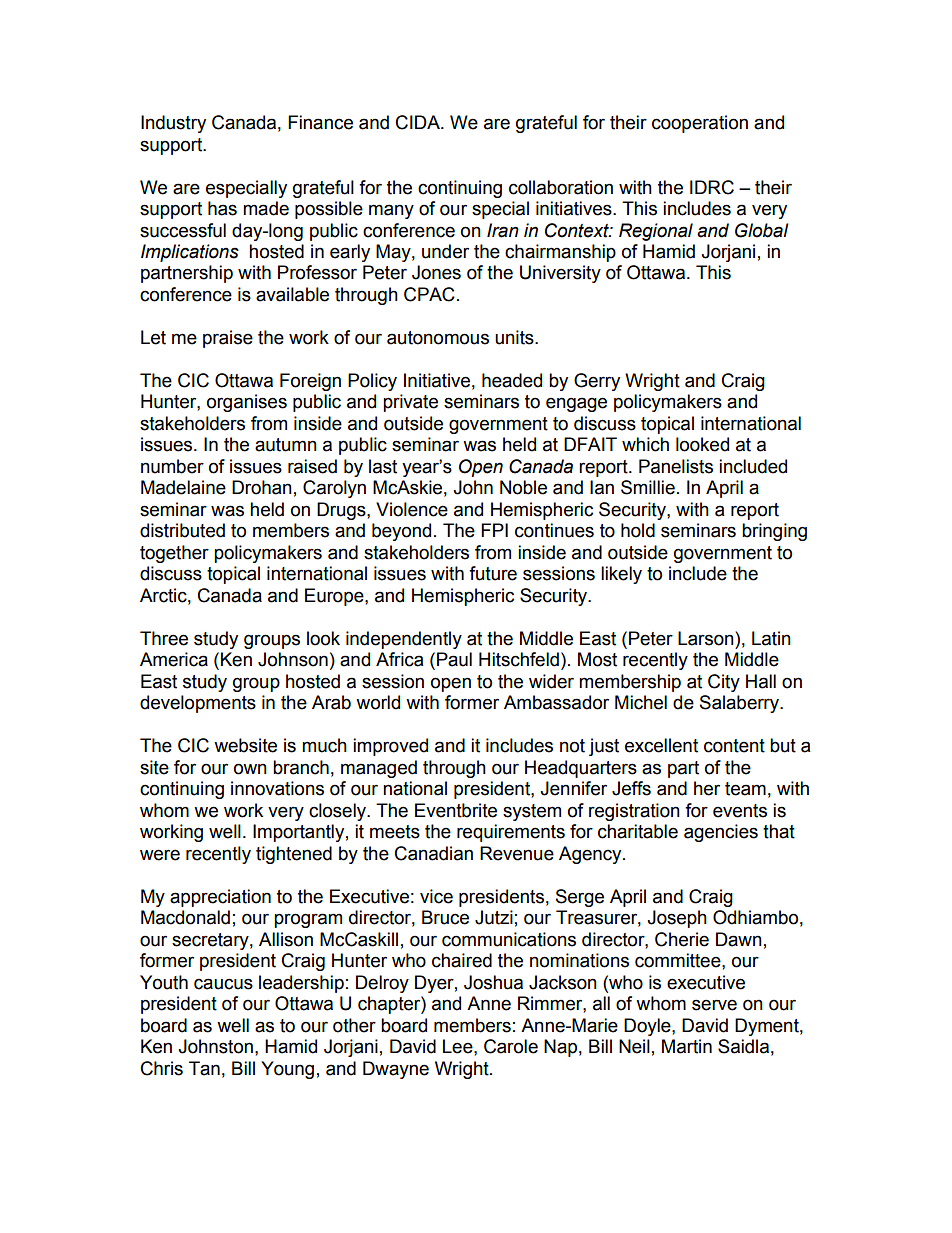 Image resolution: width=952 pixels, height=1233 pixels. What do you see at coordinates (287, 1070) in the screenshot?
I see `Young` at bounding box center [287, 1070].
